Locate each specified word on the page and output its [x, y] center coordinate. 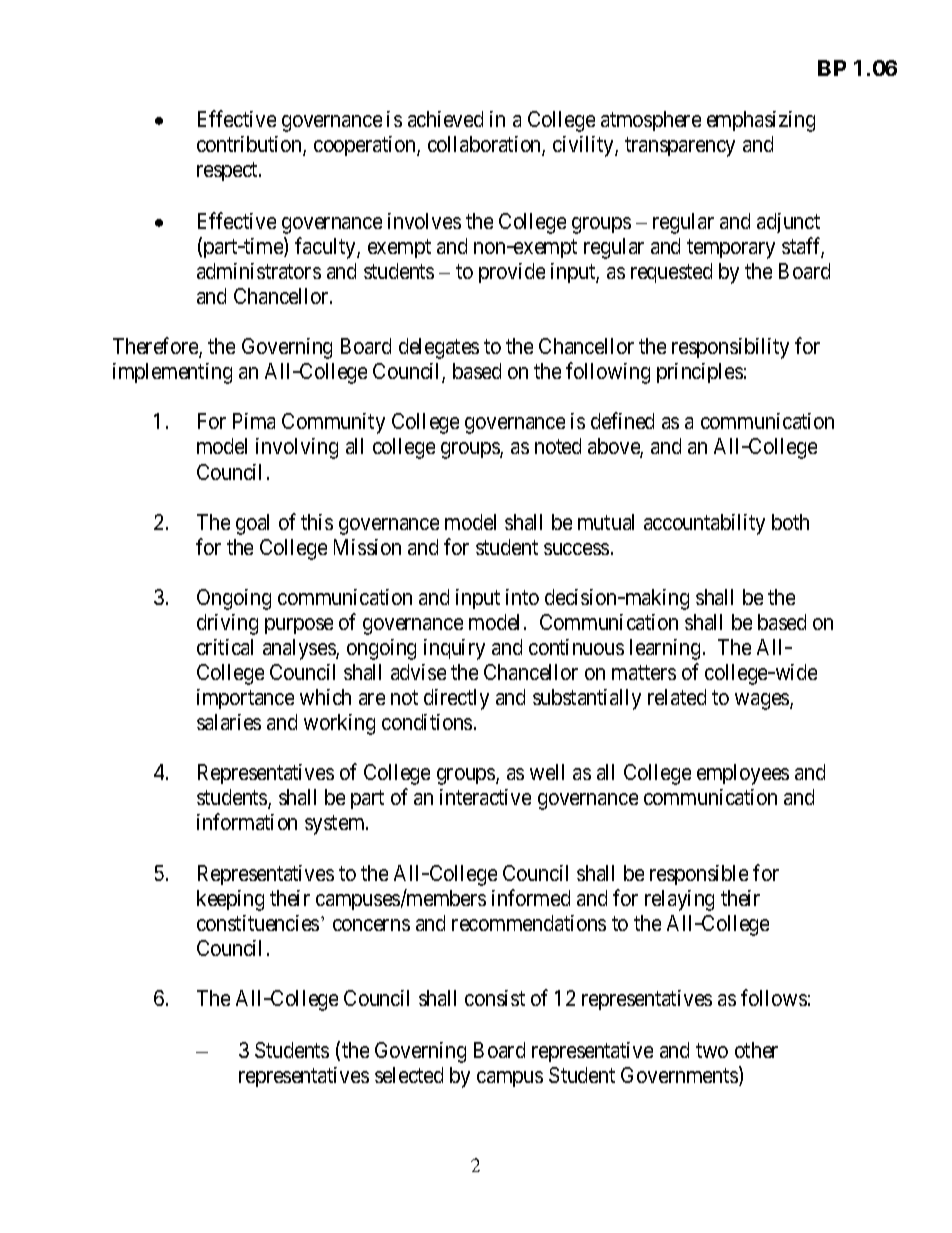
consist [495, 998]
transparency [680, 147]
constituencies [258, 923]
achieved [445, 119]
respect [228, 172]
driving [227, 624]
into [522, 597]
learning [665, 649]
